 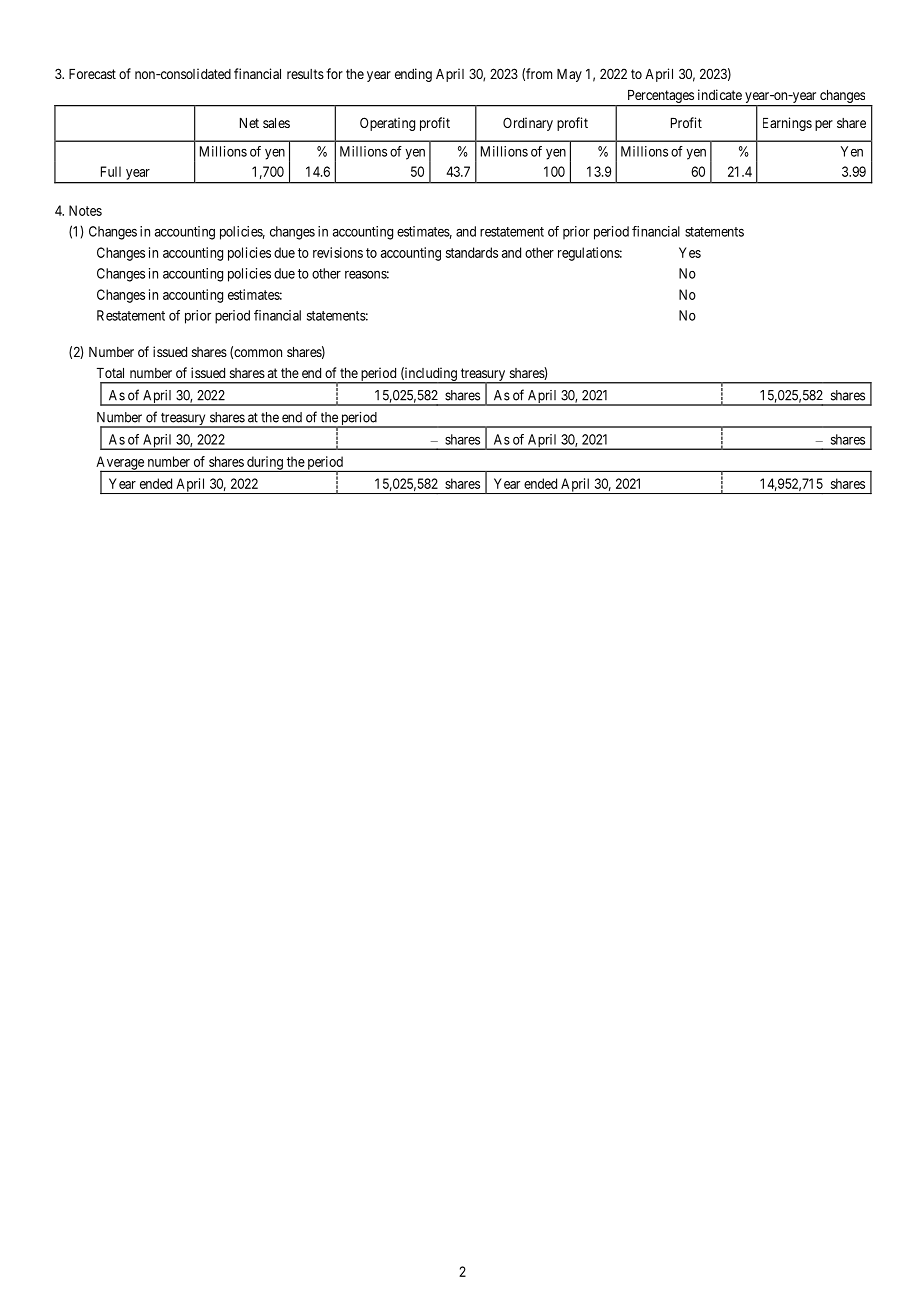 What do you see at coordinates (110, 373) in the page?
I see `Total` at bounding box center [110, 373].
